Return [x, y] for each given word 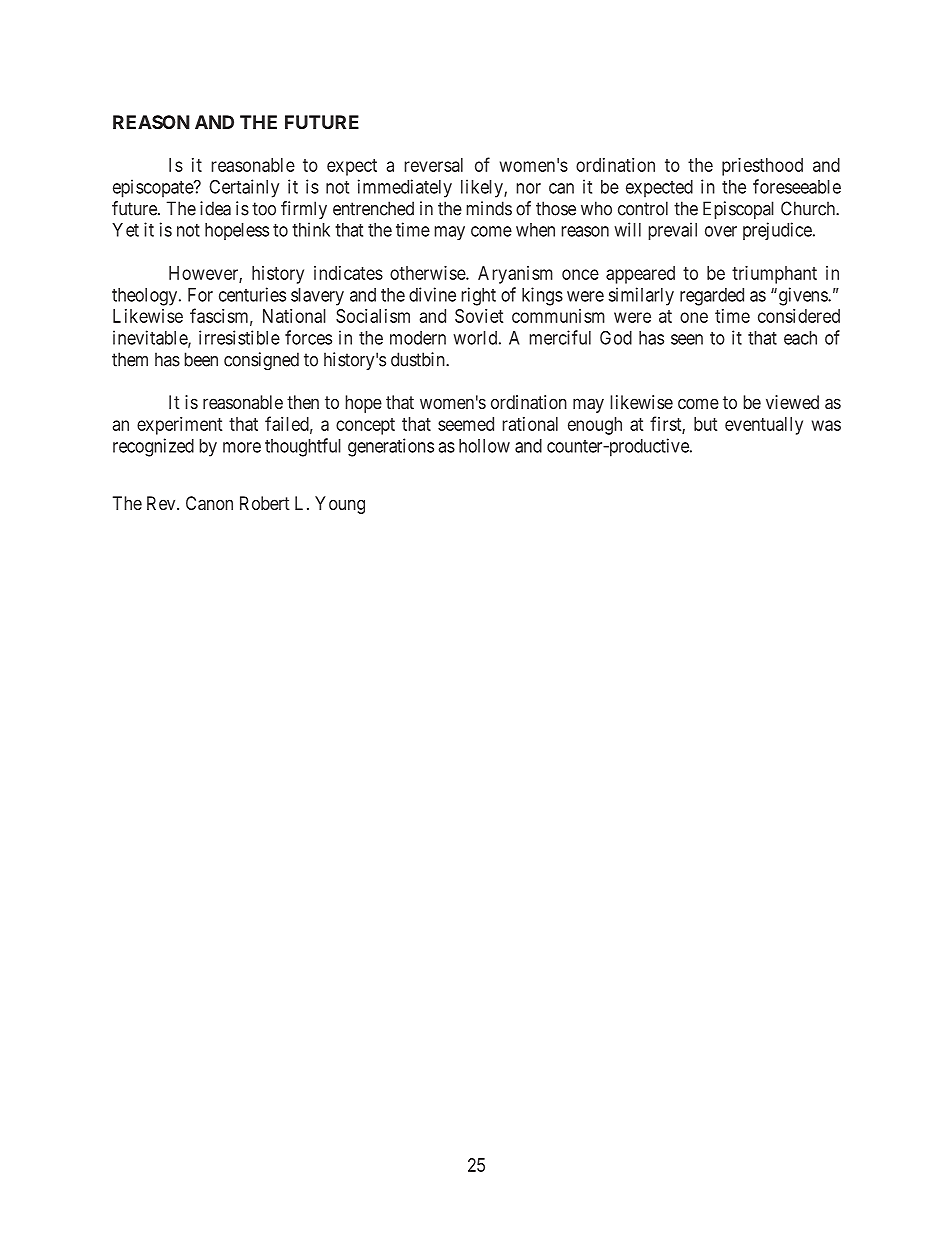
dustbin [419, 359]
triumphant [774, 275]
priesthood [762, 167]
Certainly [244, 188]
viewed [792, 402]
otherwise [428, 273]
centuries [252, 294]
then [303, 402]
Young [340, 505]
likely [483, 188]
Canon [209, 503]
